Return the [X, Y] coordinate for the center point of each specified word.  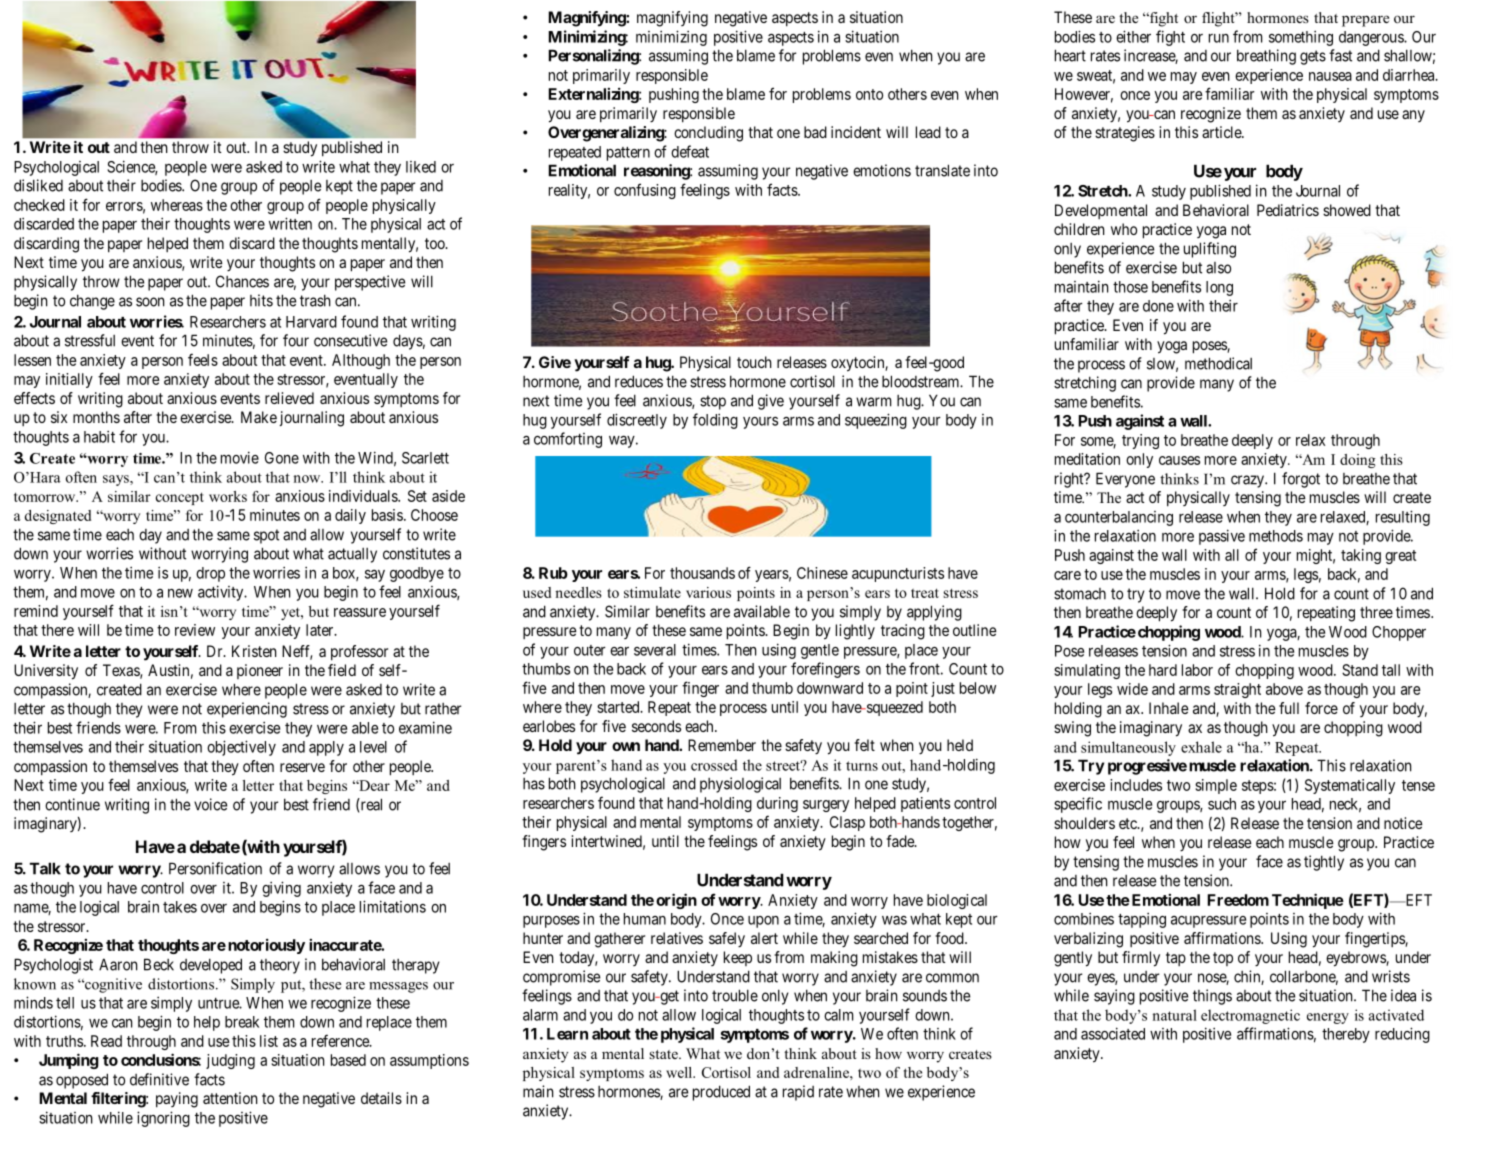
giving [281, 889]
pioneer [260, 671]
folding [715, 421]
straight [1237, 690]
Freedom [1238, 900]
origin [676, 901]
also [1218, 268]
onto [869, 94]
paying [177, 1100]
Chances [242, 281]
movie [240, 457]
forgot [1301, 480]
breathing [1266, 57]
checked [39, 205]
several [655, 650]
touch [754, 362]
